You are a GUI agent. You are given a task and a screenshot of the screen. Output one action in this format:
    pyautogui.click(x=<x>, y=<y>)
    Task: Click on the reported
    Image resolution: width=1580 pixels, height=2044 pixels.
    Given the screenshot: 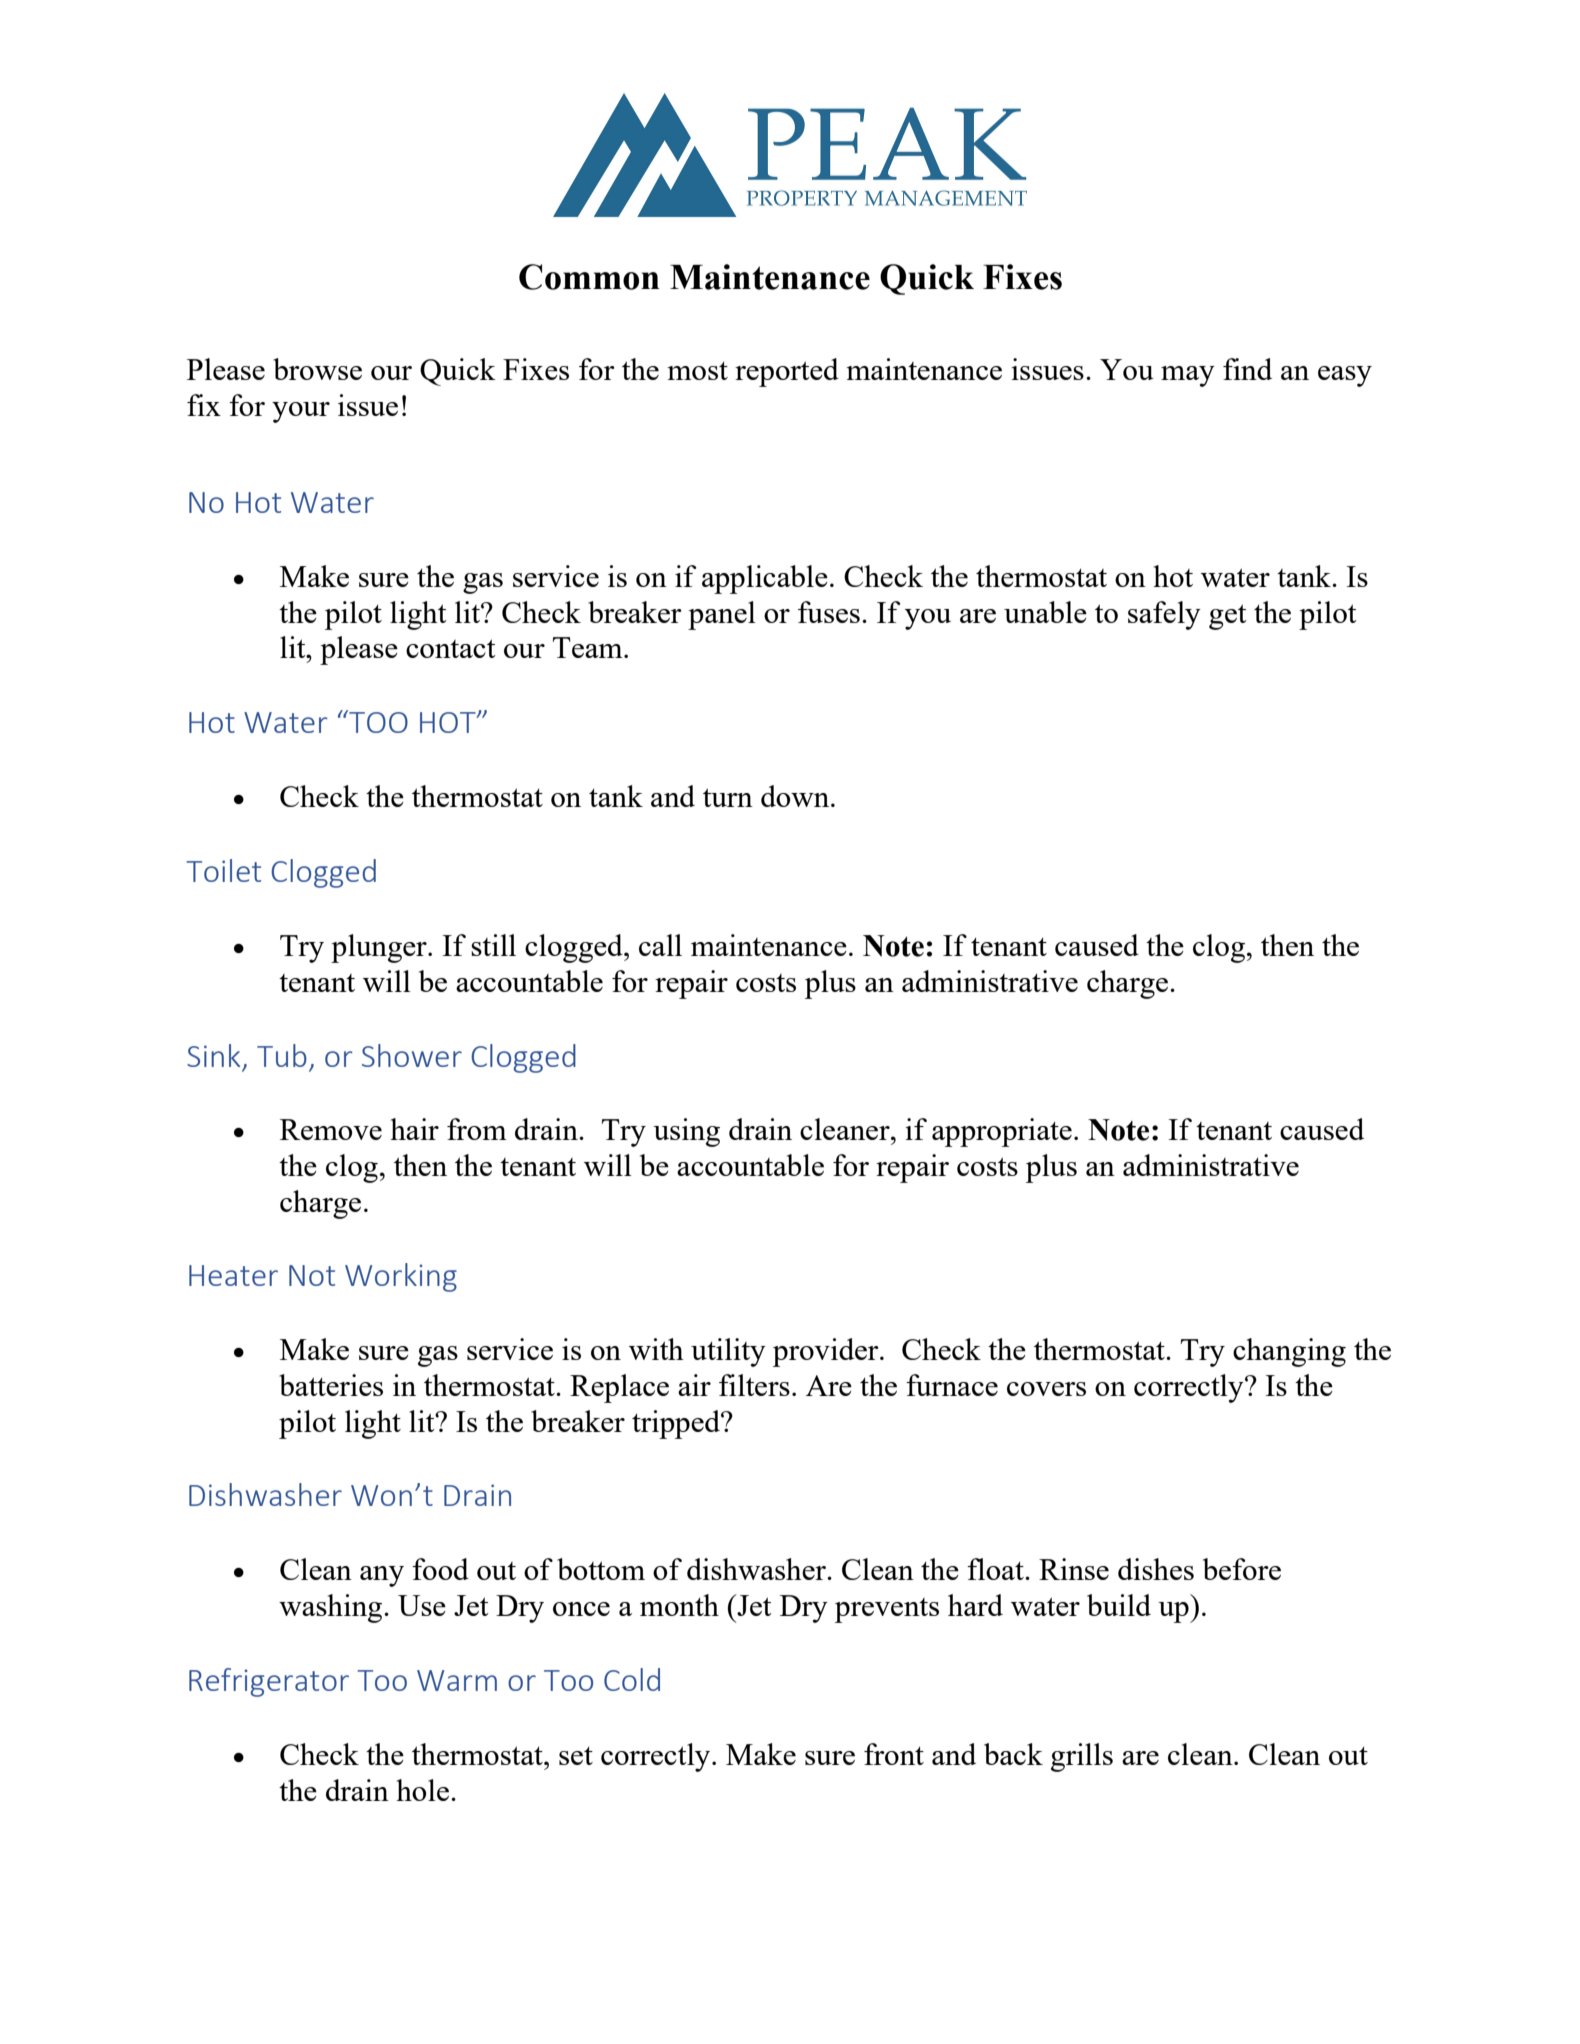 What is the action you would take?
    pyautogui.click(x=787, y=372)
